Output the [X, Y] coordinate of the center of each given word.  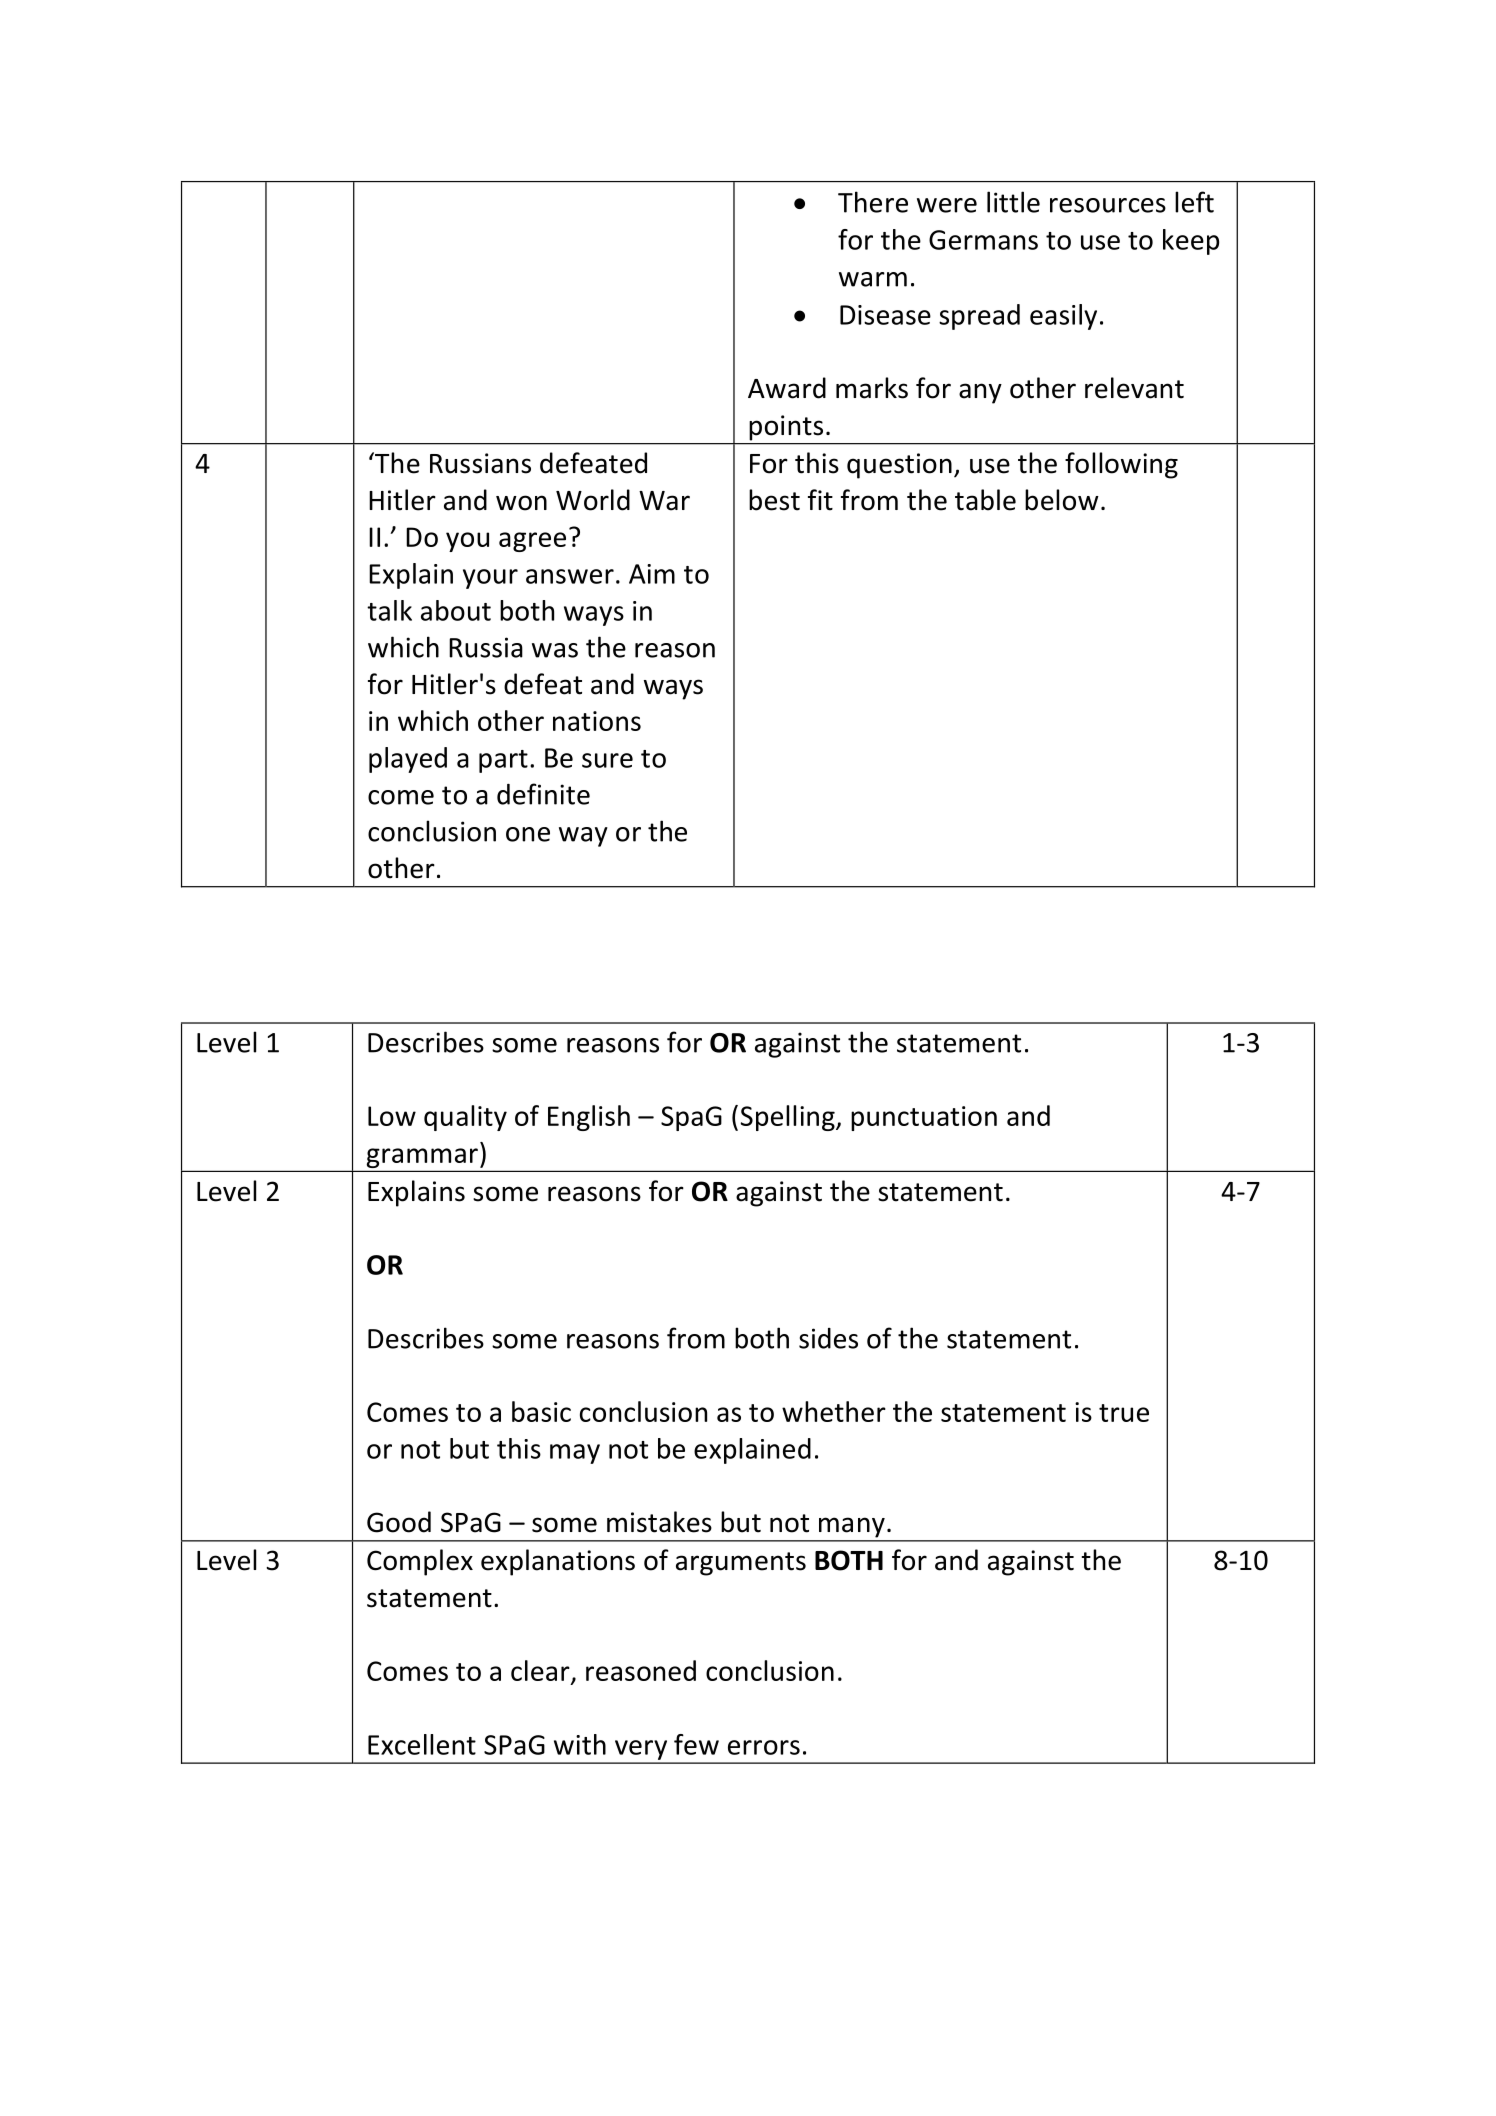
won [521, 503]
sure [607, 760]
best [774, 500]
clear [541, 1672]
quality [465, 1118]
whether [834, 1411]
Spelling [789, 1118]
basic [541, 1411]
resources [1108, 205]
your [490, 579]
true [1124, 1413]
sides [828, 1338]
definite [543, 794]
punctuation [924, 1118]
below [1062, 500]
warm [873, 279]
